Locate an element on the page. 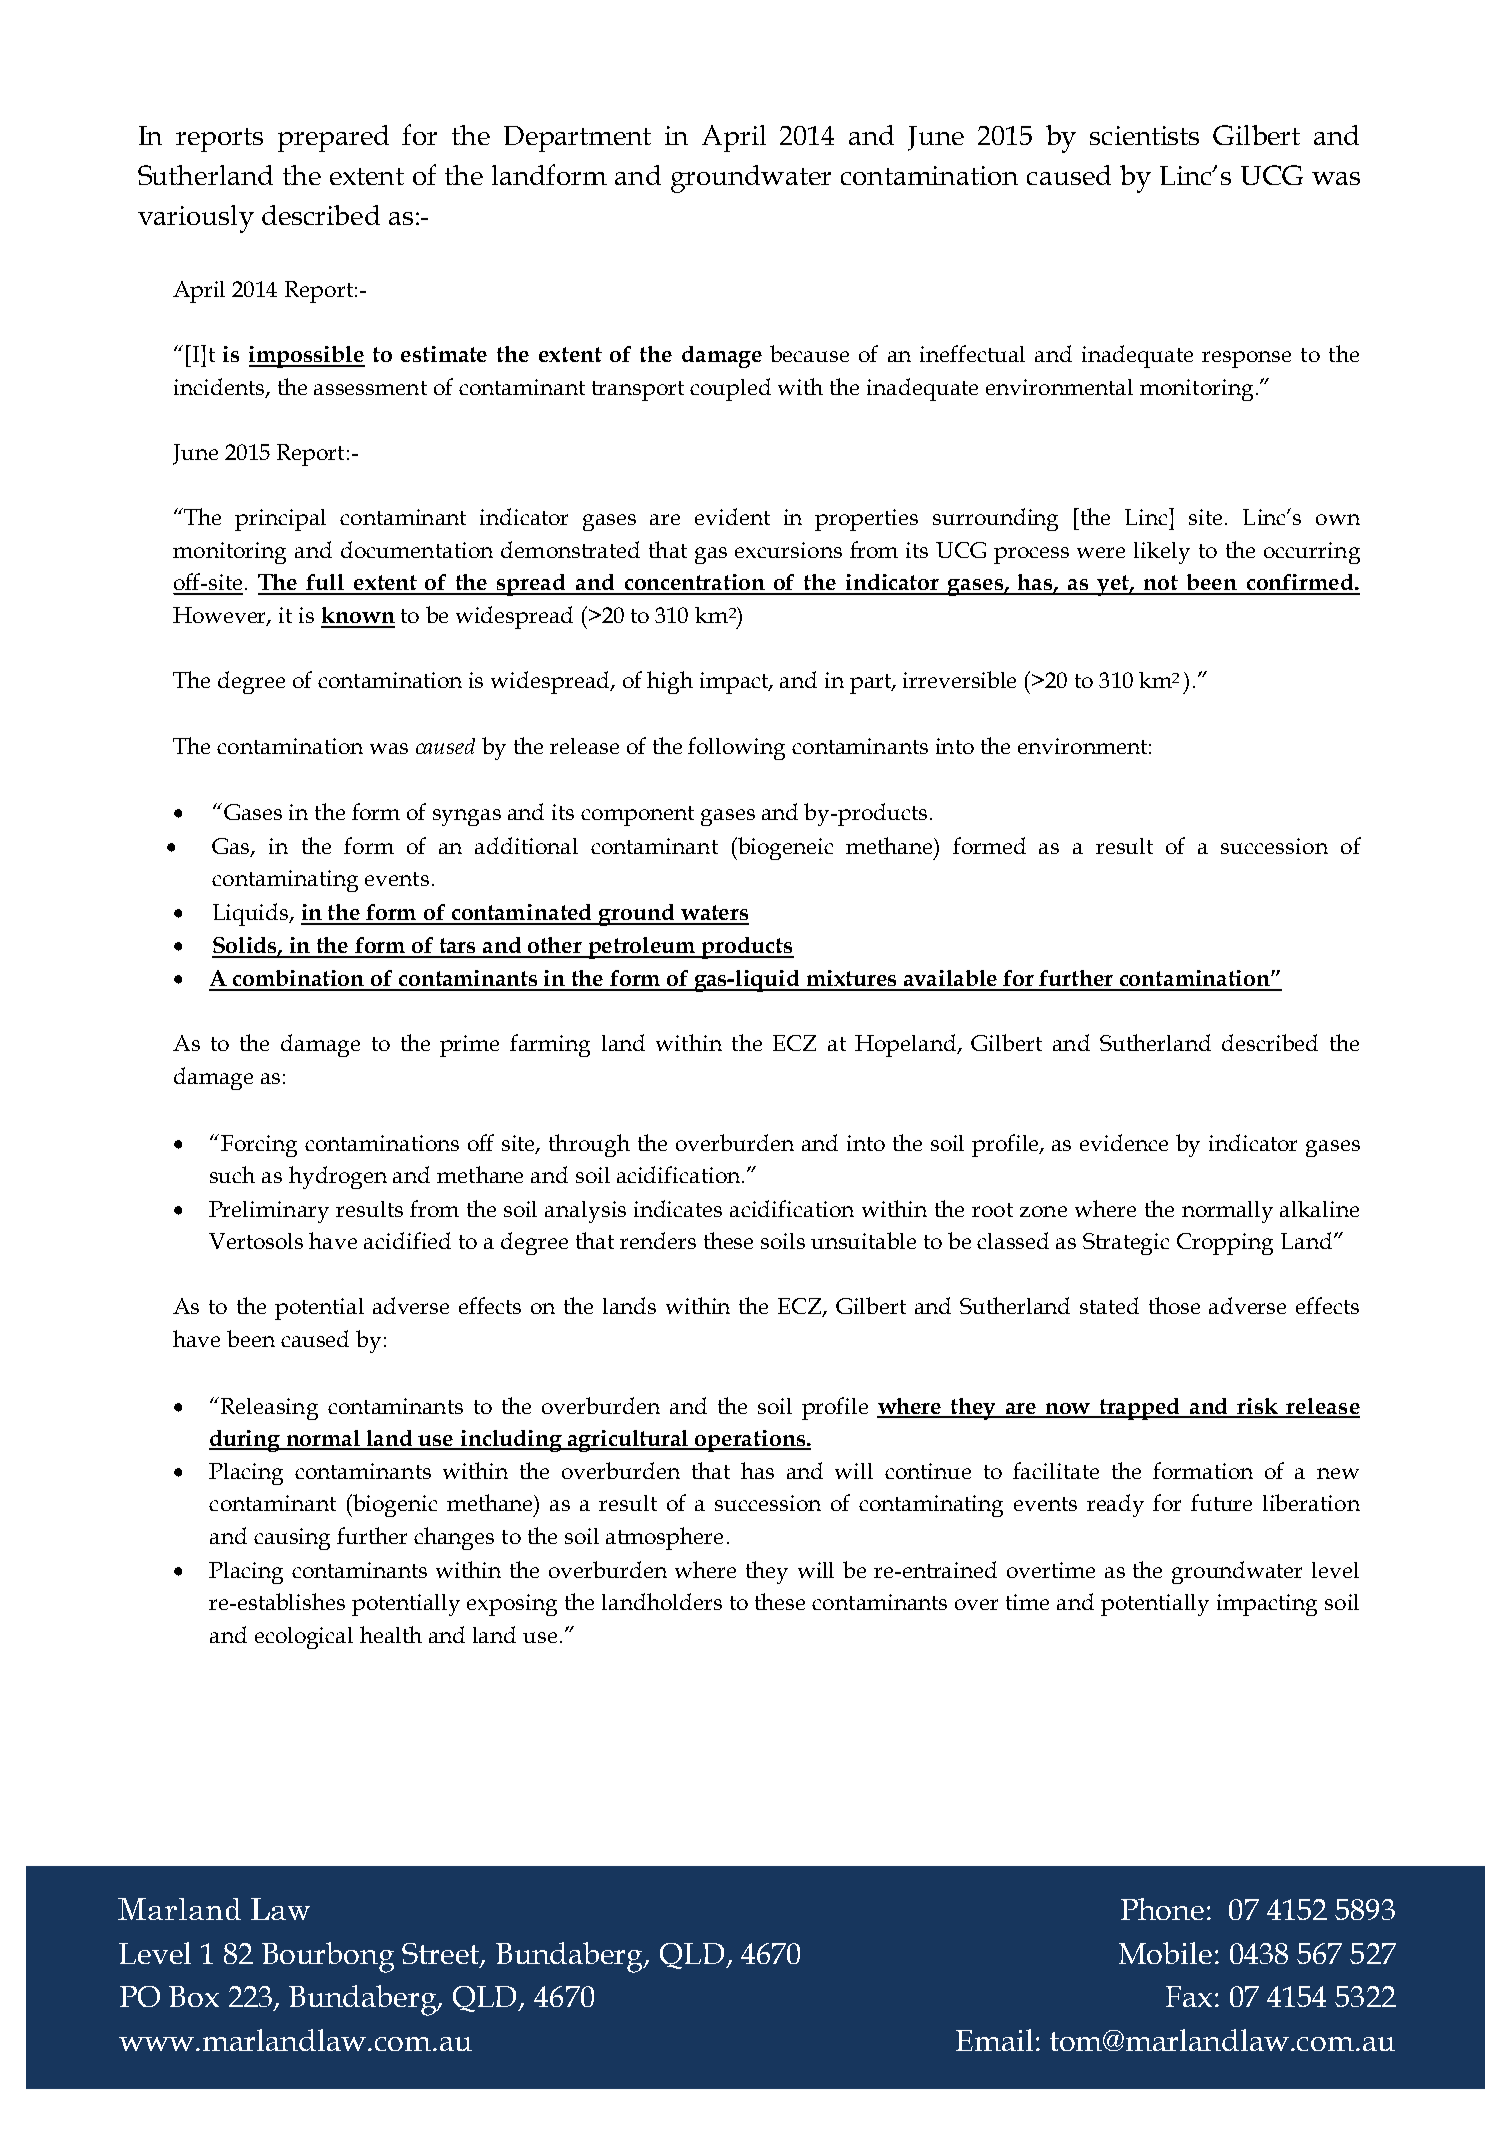 Image resolution: width=1510 pixels, height=2136 pixels. syngas is located at coordinates (467, 817).
